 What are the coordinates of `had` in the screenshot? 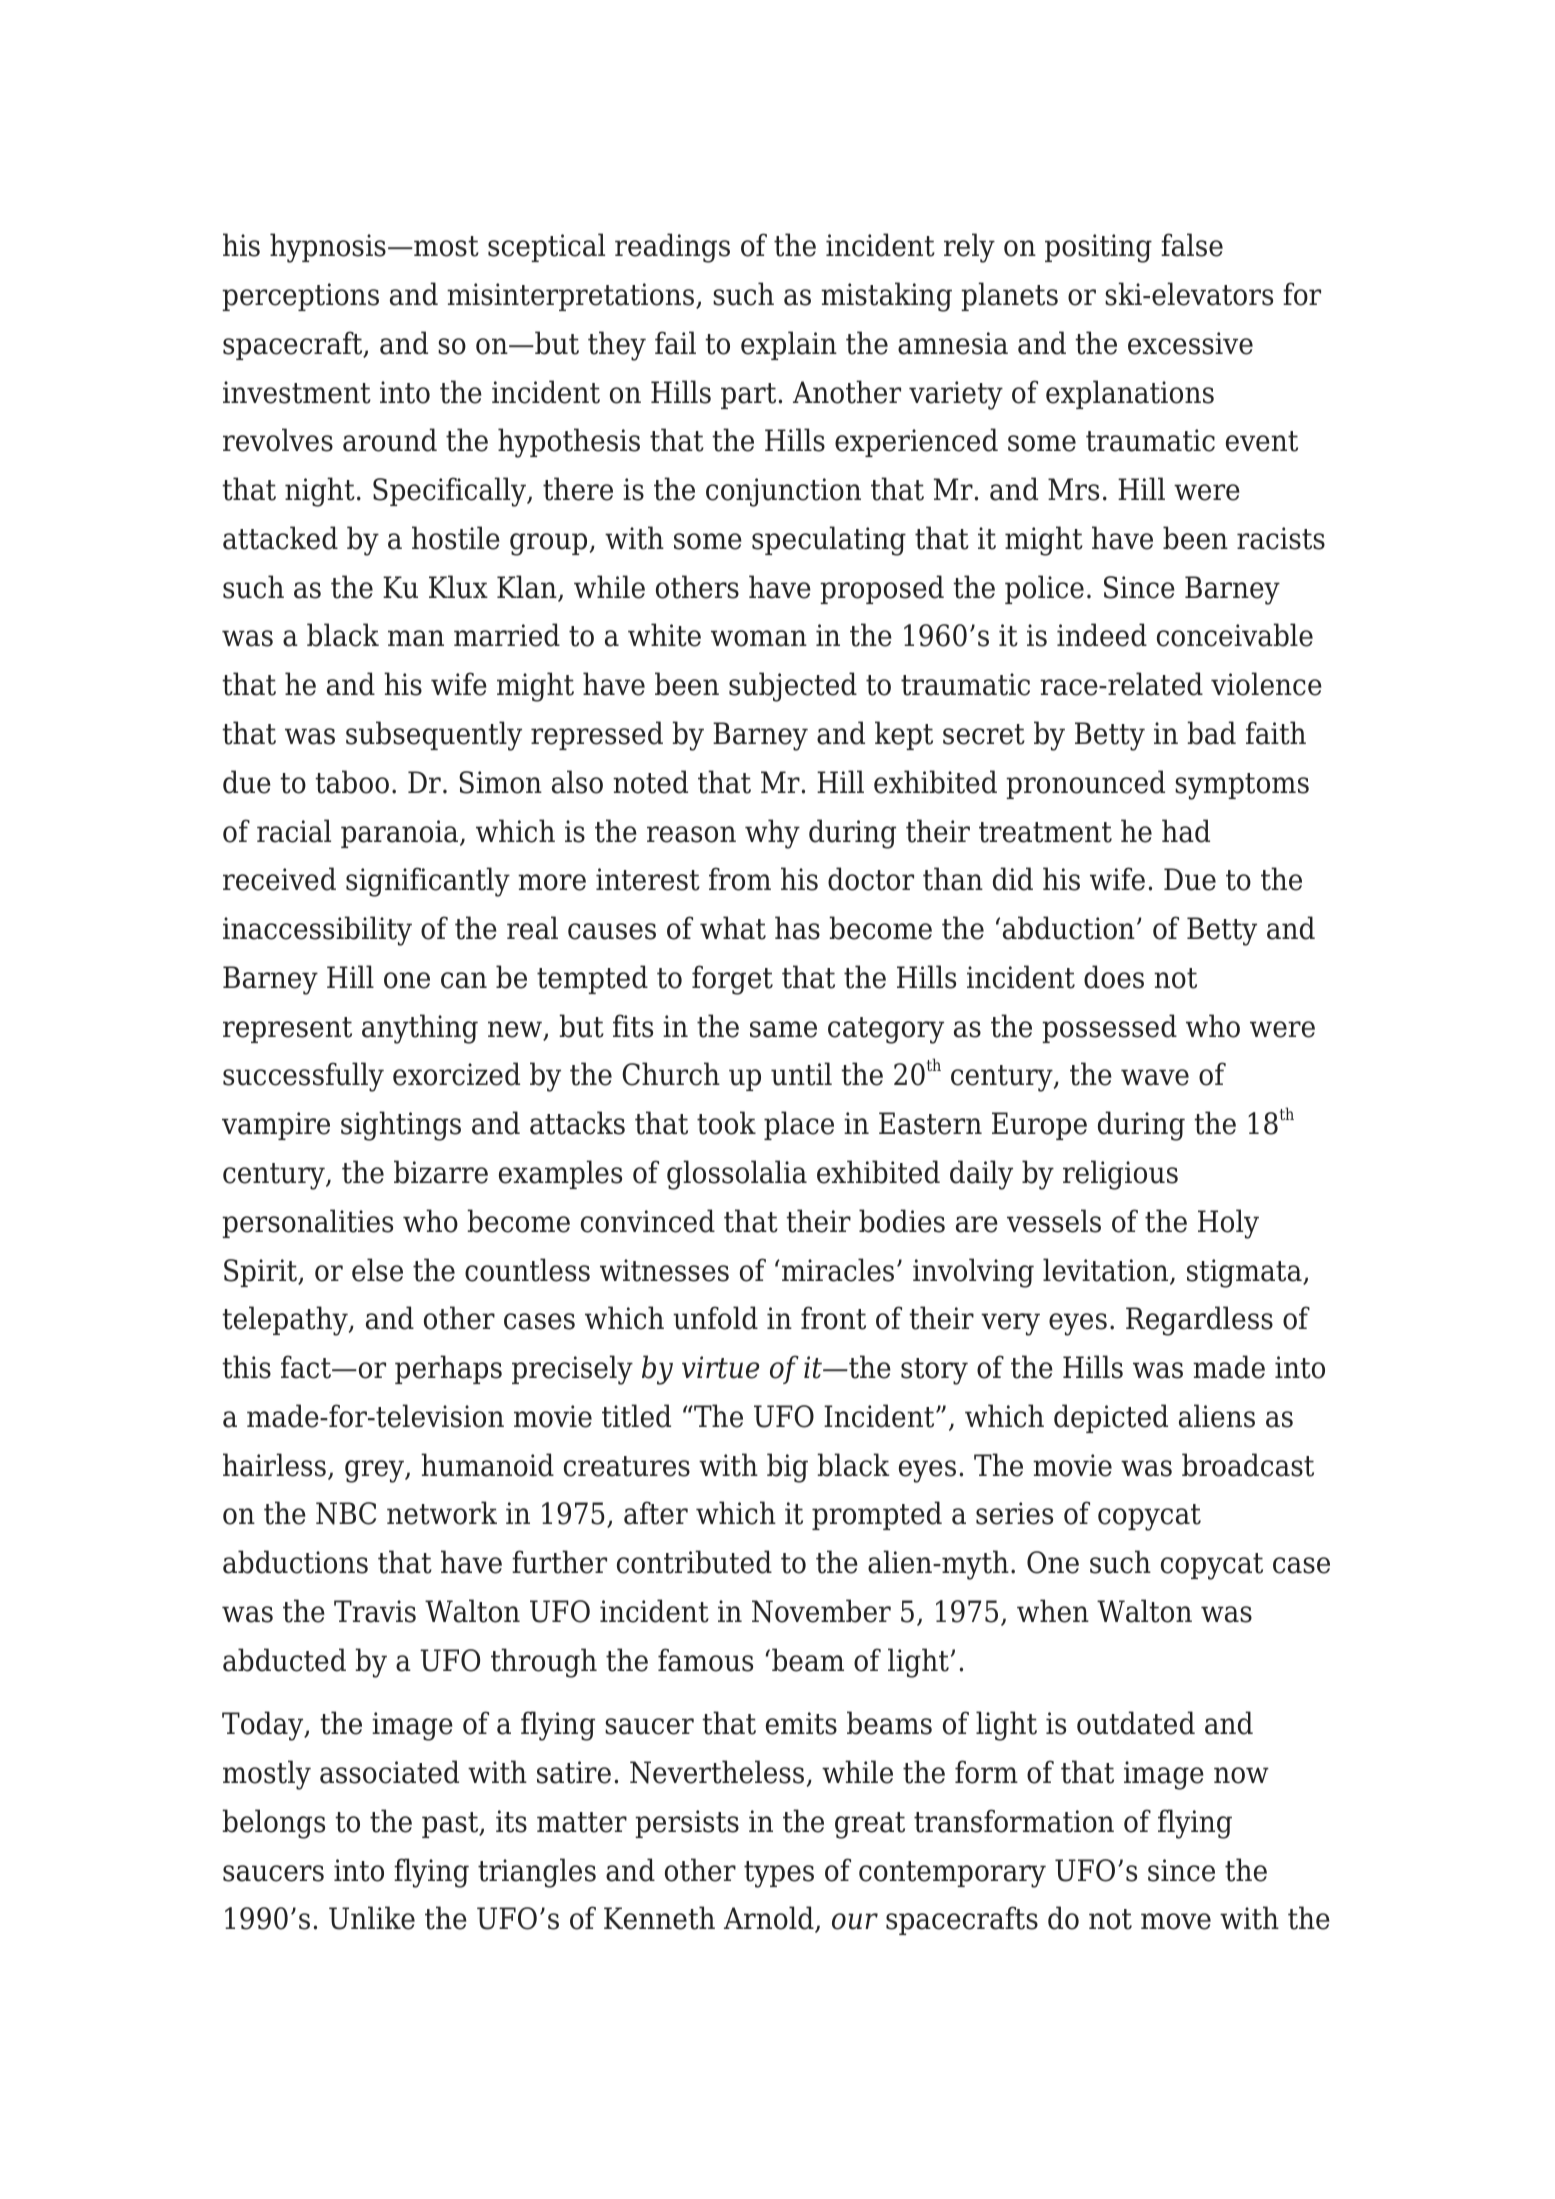 It's located at (1186, 831).
